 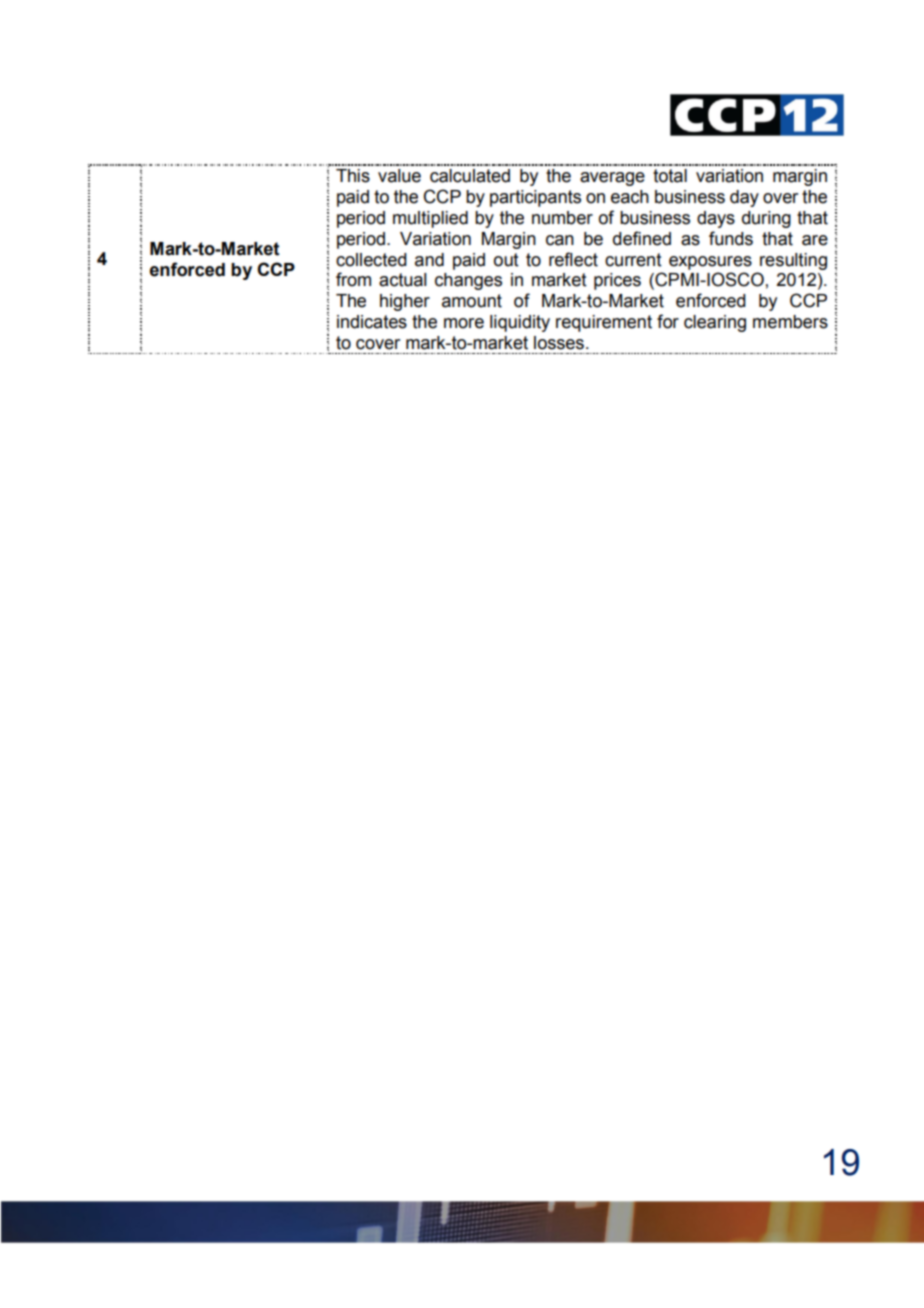 What do you see at coordinates (430, 219) in the screenshot?
I see `multiplied` at bounding box center [430, 219].
